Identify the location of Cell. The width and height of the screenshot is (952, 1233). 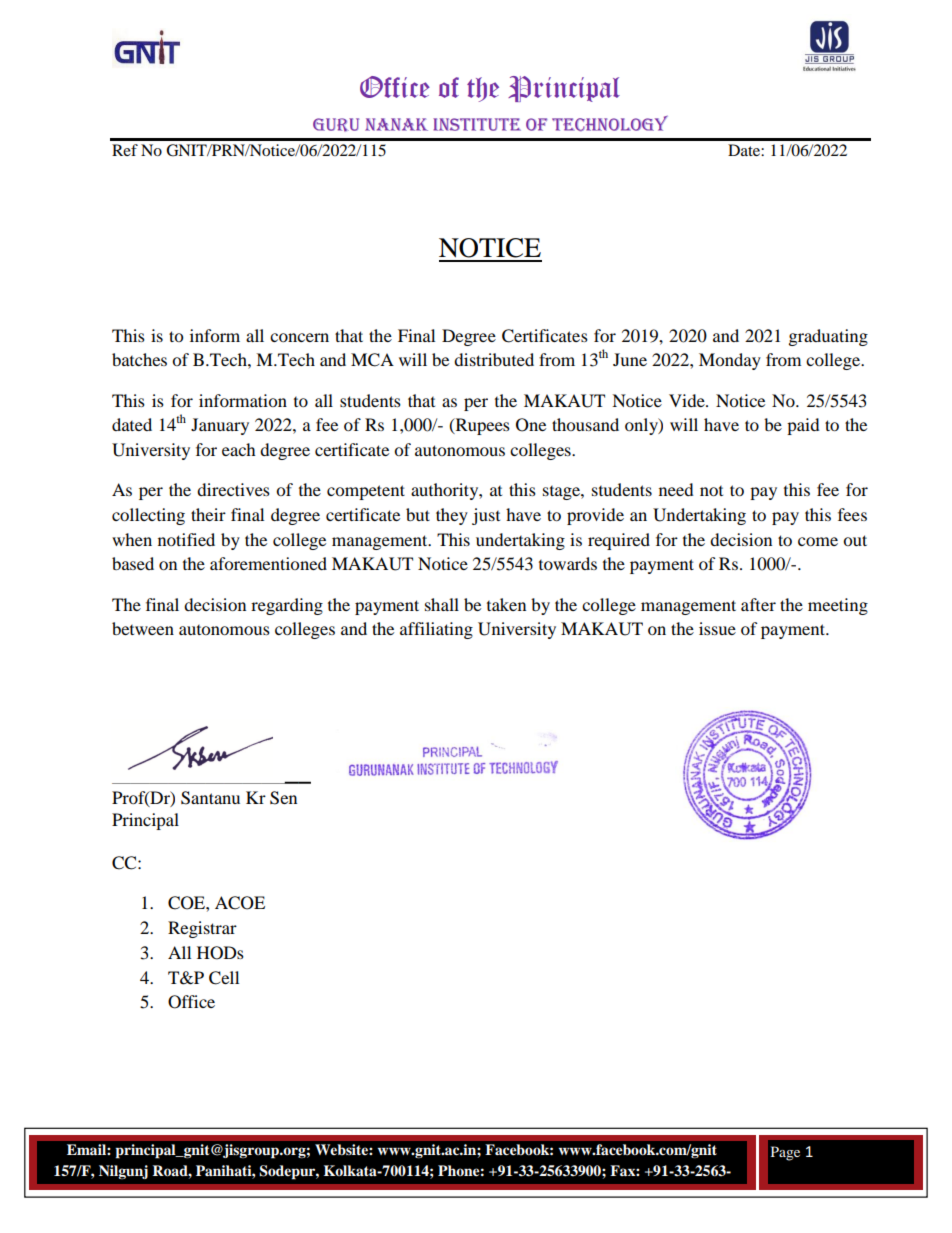
(224, 978).
